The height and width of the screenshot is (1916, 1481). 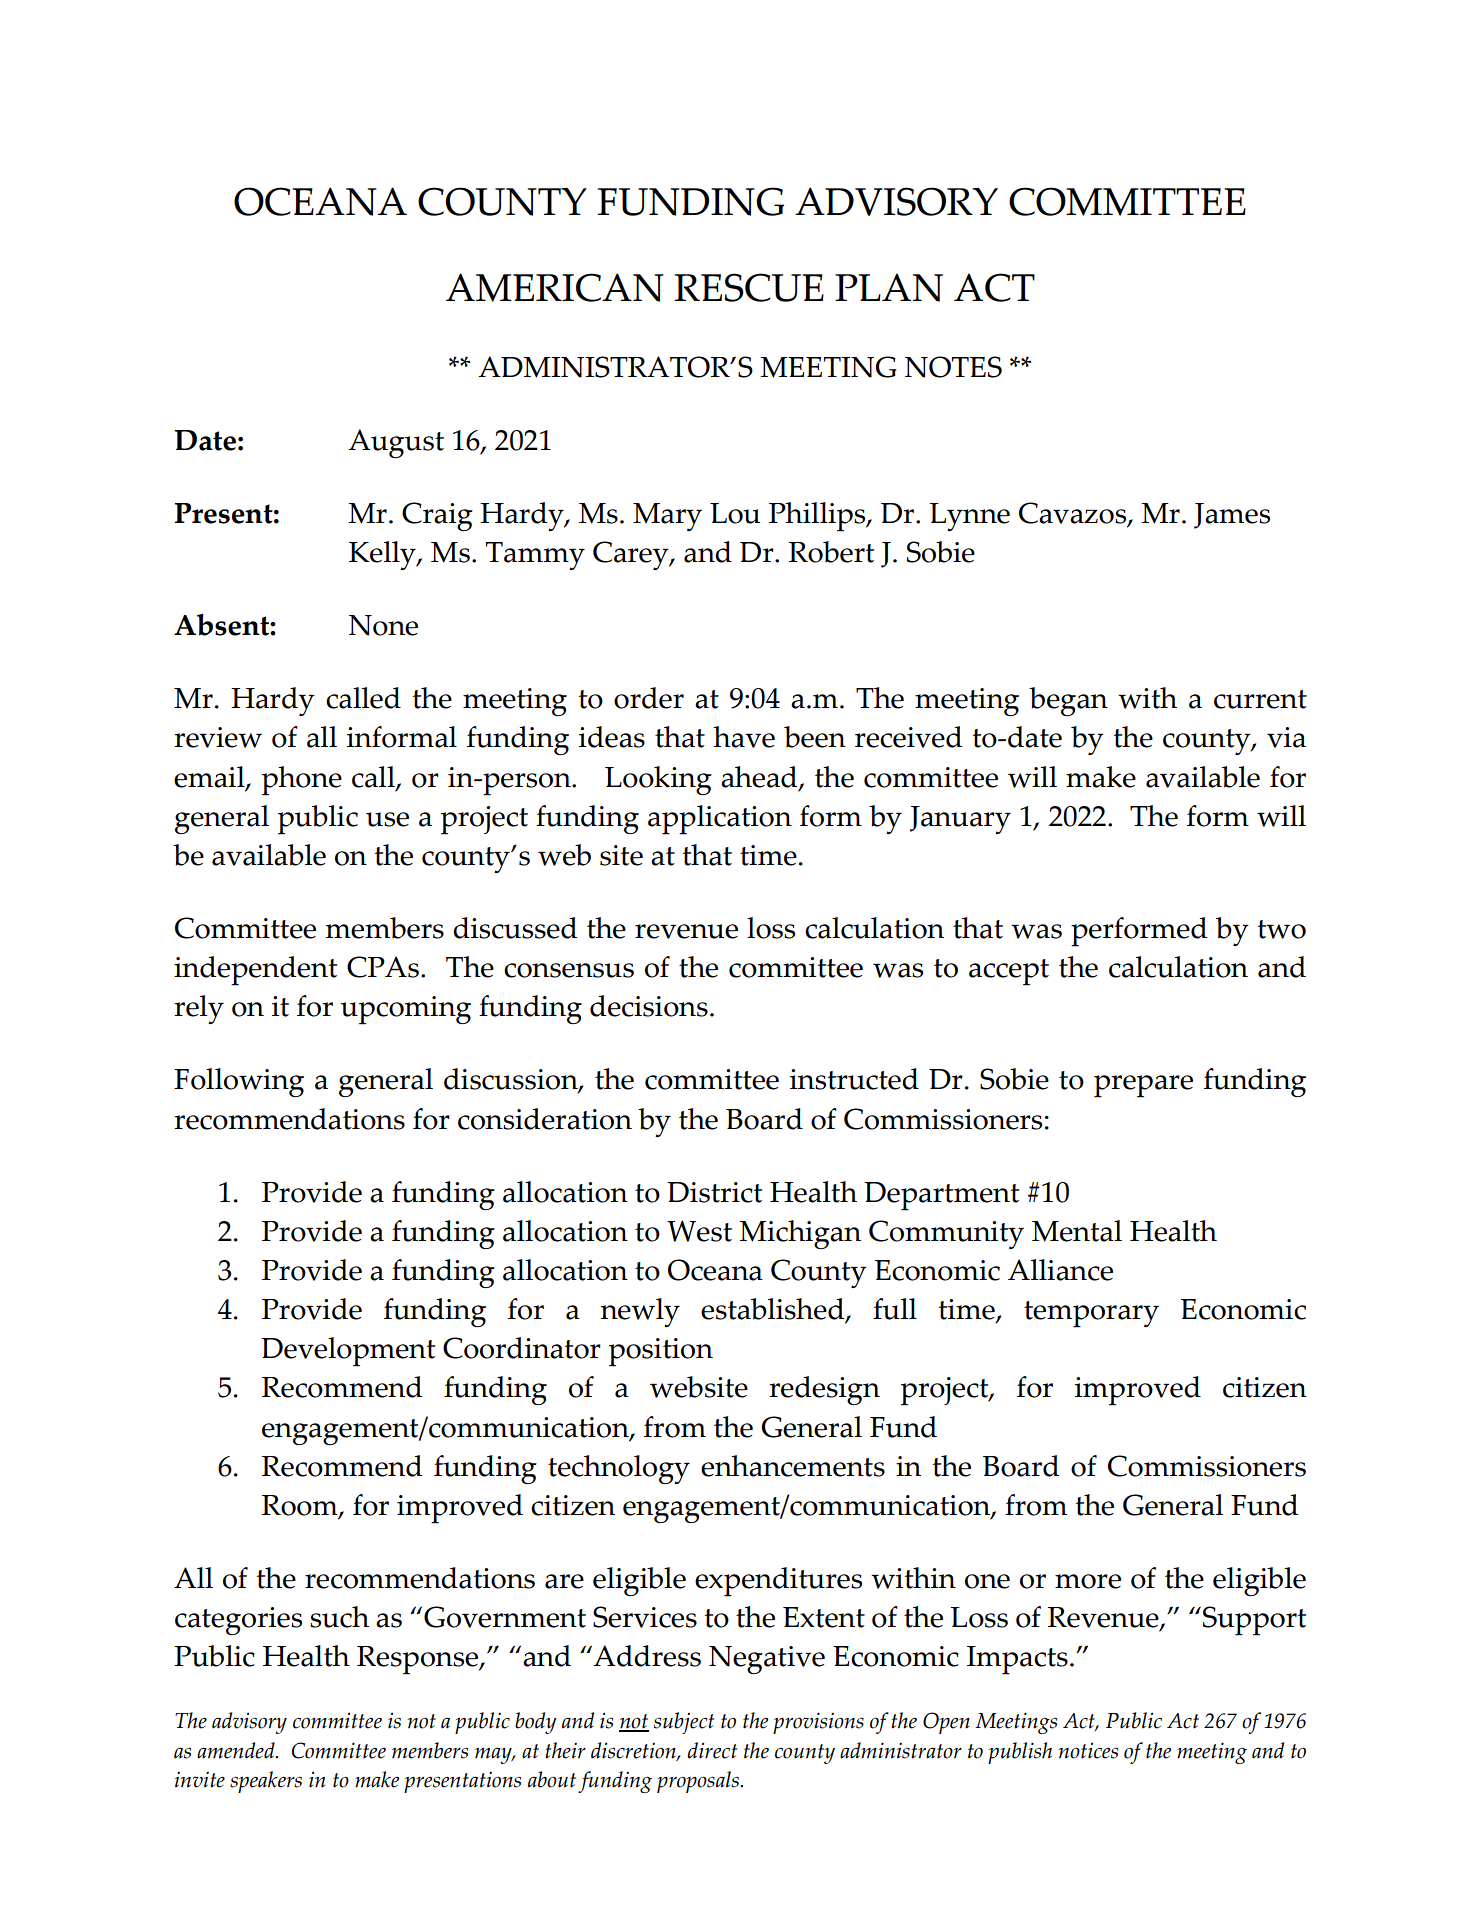 What do you see at coordinates (266, 1782) in the screenshot?
I see `speakers` at bounding box center [266, 1782].
